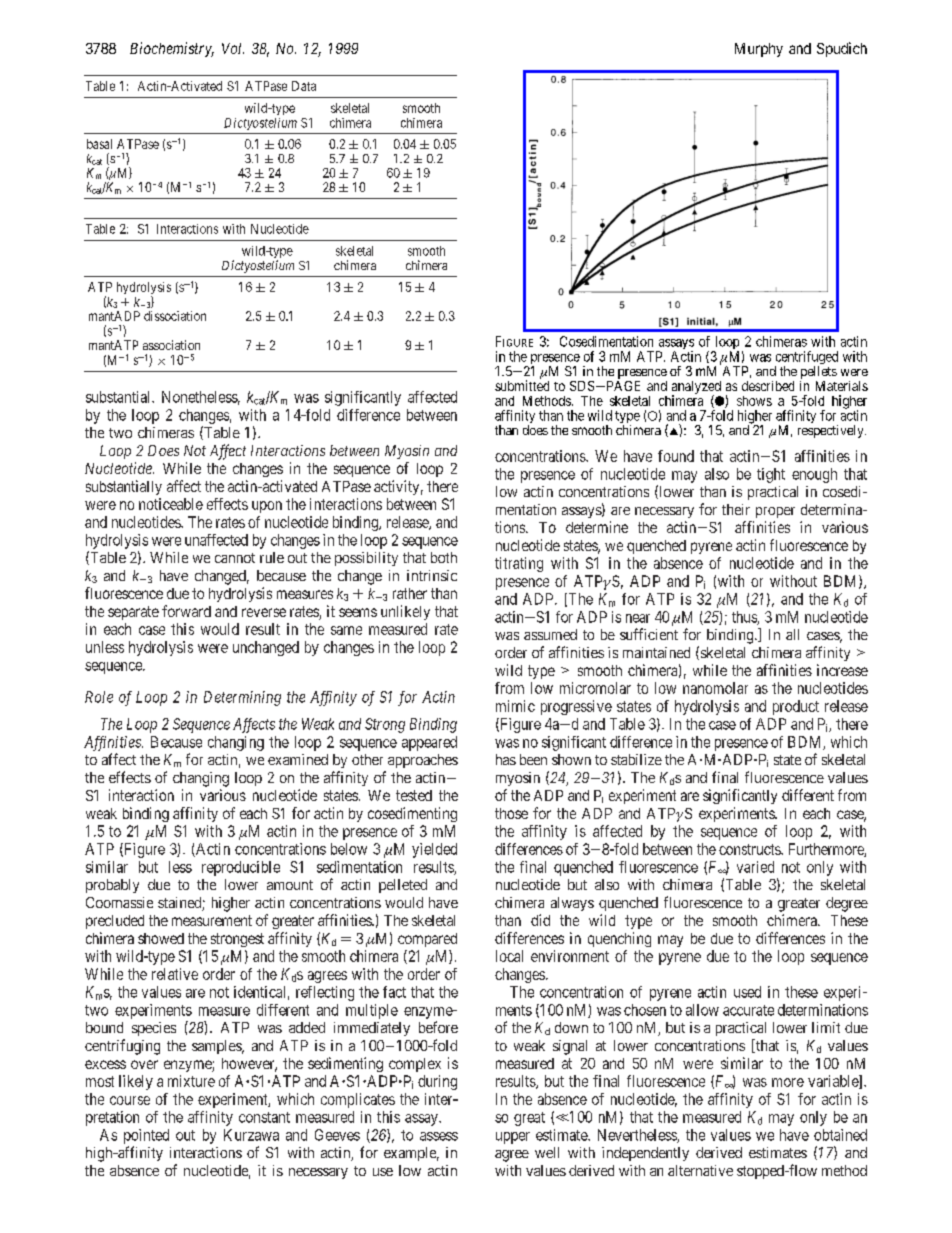 This screenshot has height=1233, width=952. What do you see at coordinates (506, 759) in the screenshot?
I see `has` at bounding box center [506, 759].
